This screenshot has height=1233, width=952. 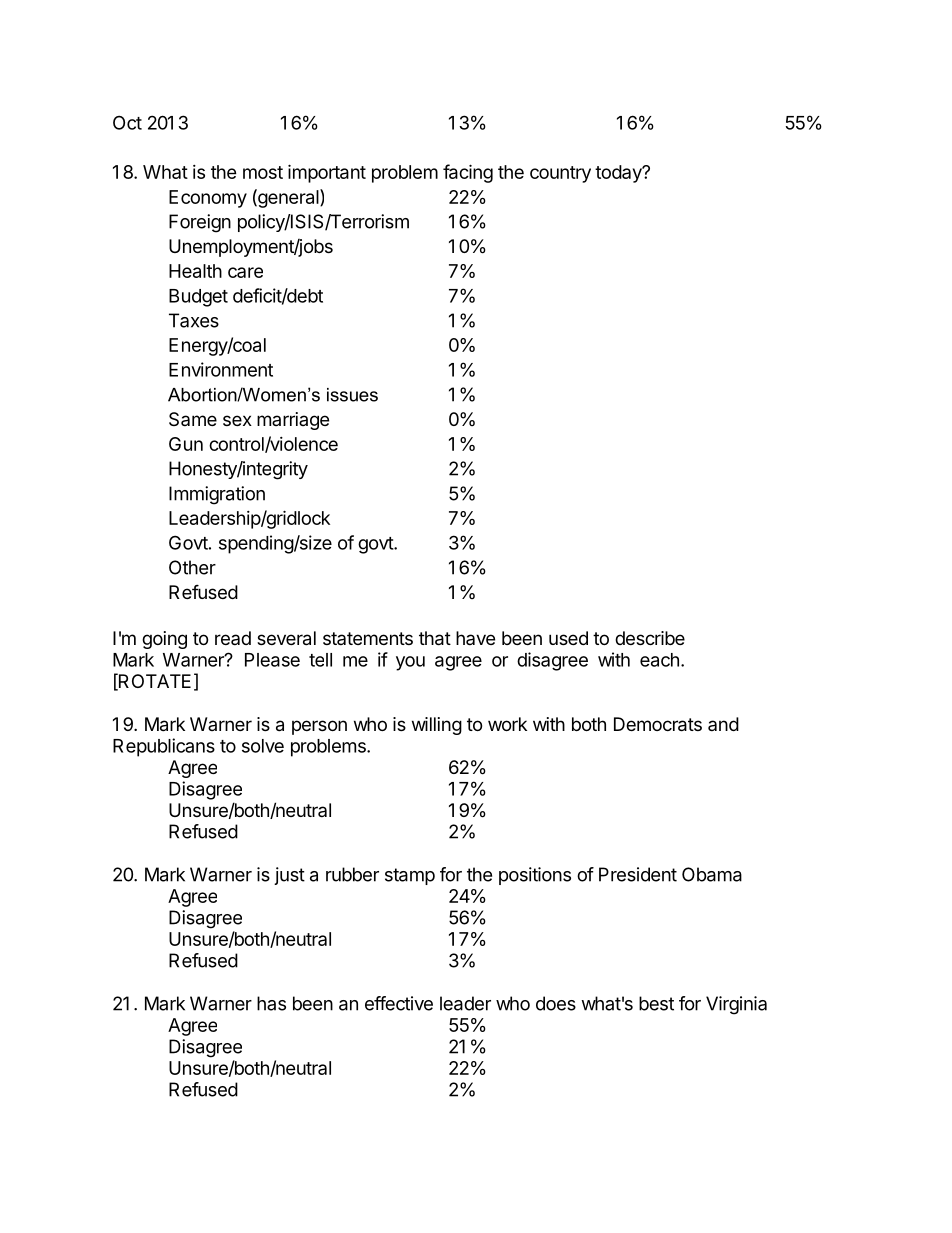 What do you see at coordinates (192, 567) in the screenshot?
I see `Other` at bounding box center [192, 567].
